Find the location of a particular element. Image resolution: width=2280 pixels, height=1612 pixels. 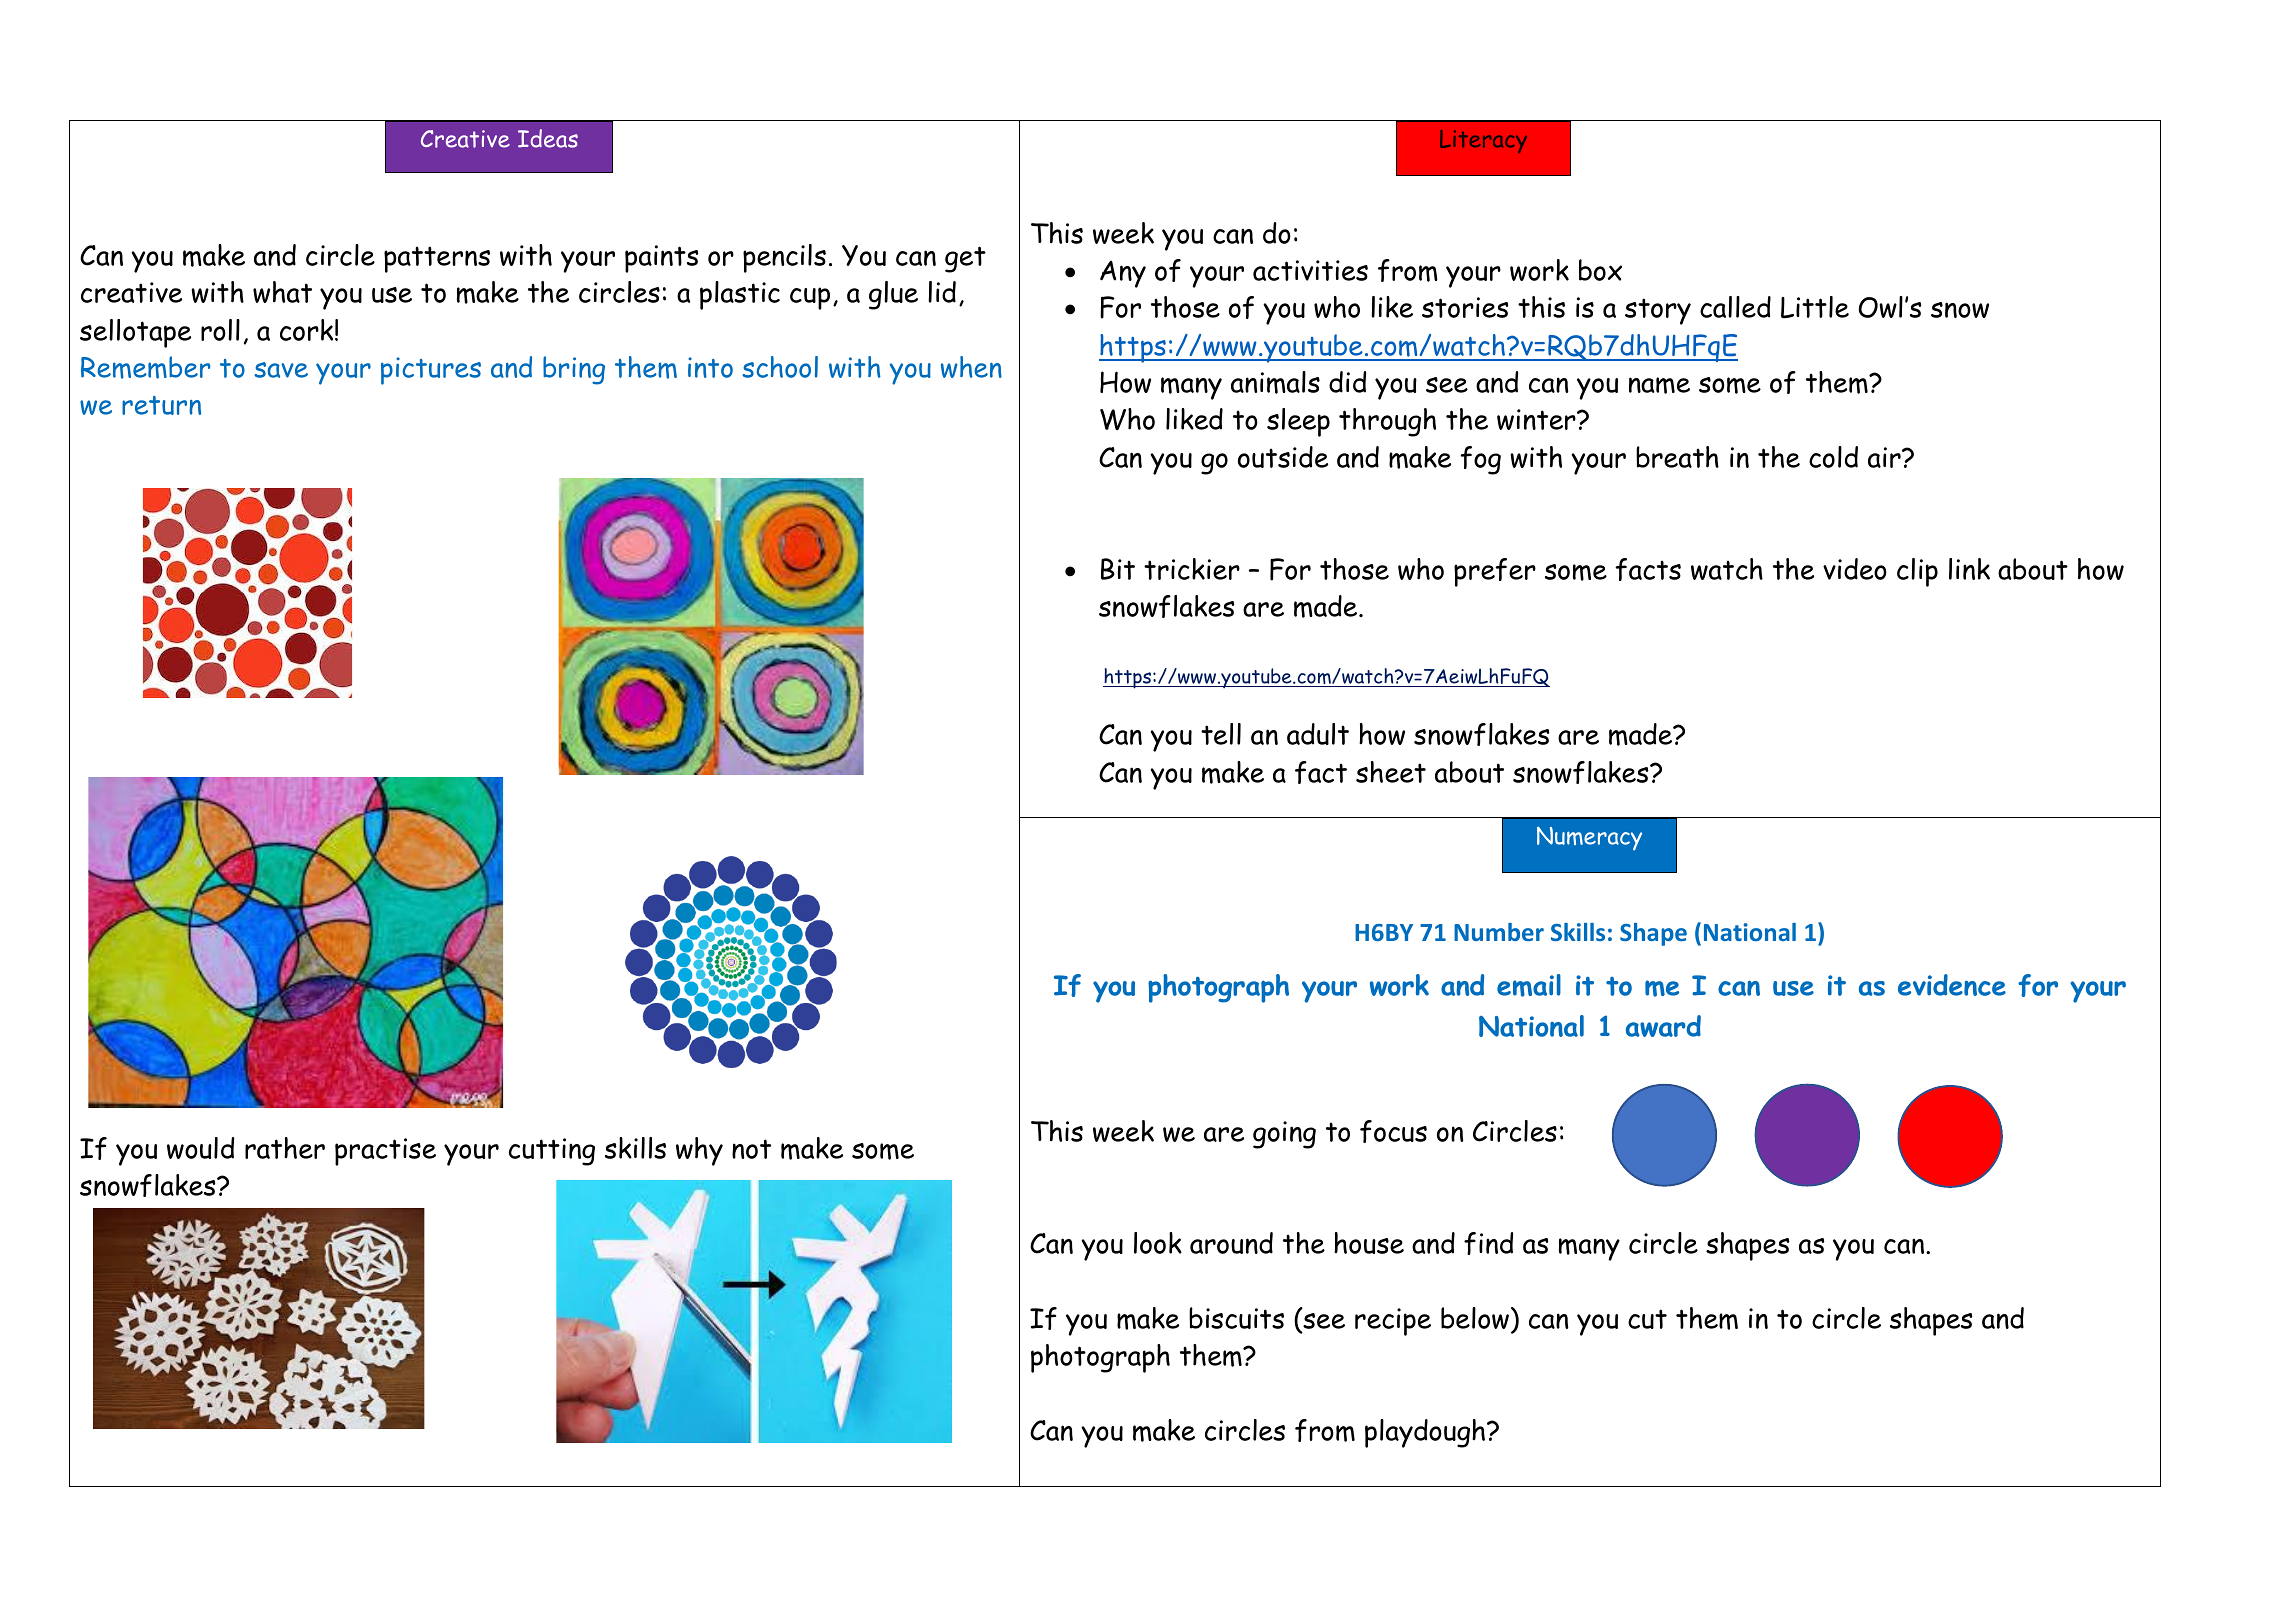

outside is located at coordinates (1283, 457).
